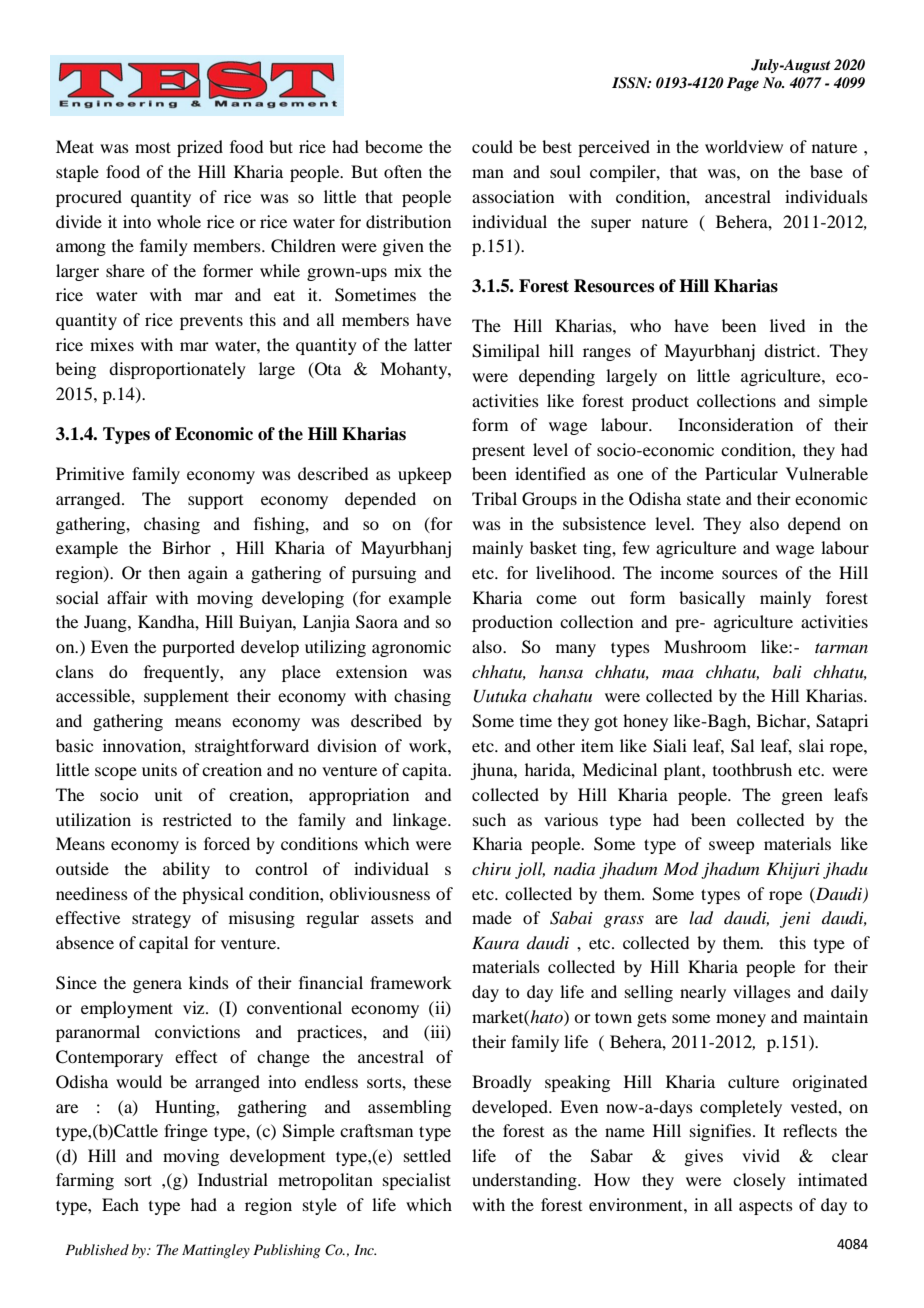 Image resolution: width=924 pixels, height=1308 pixels. I want to click on most, so click(153, 147).
